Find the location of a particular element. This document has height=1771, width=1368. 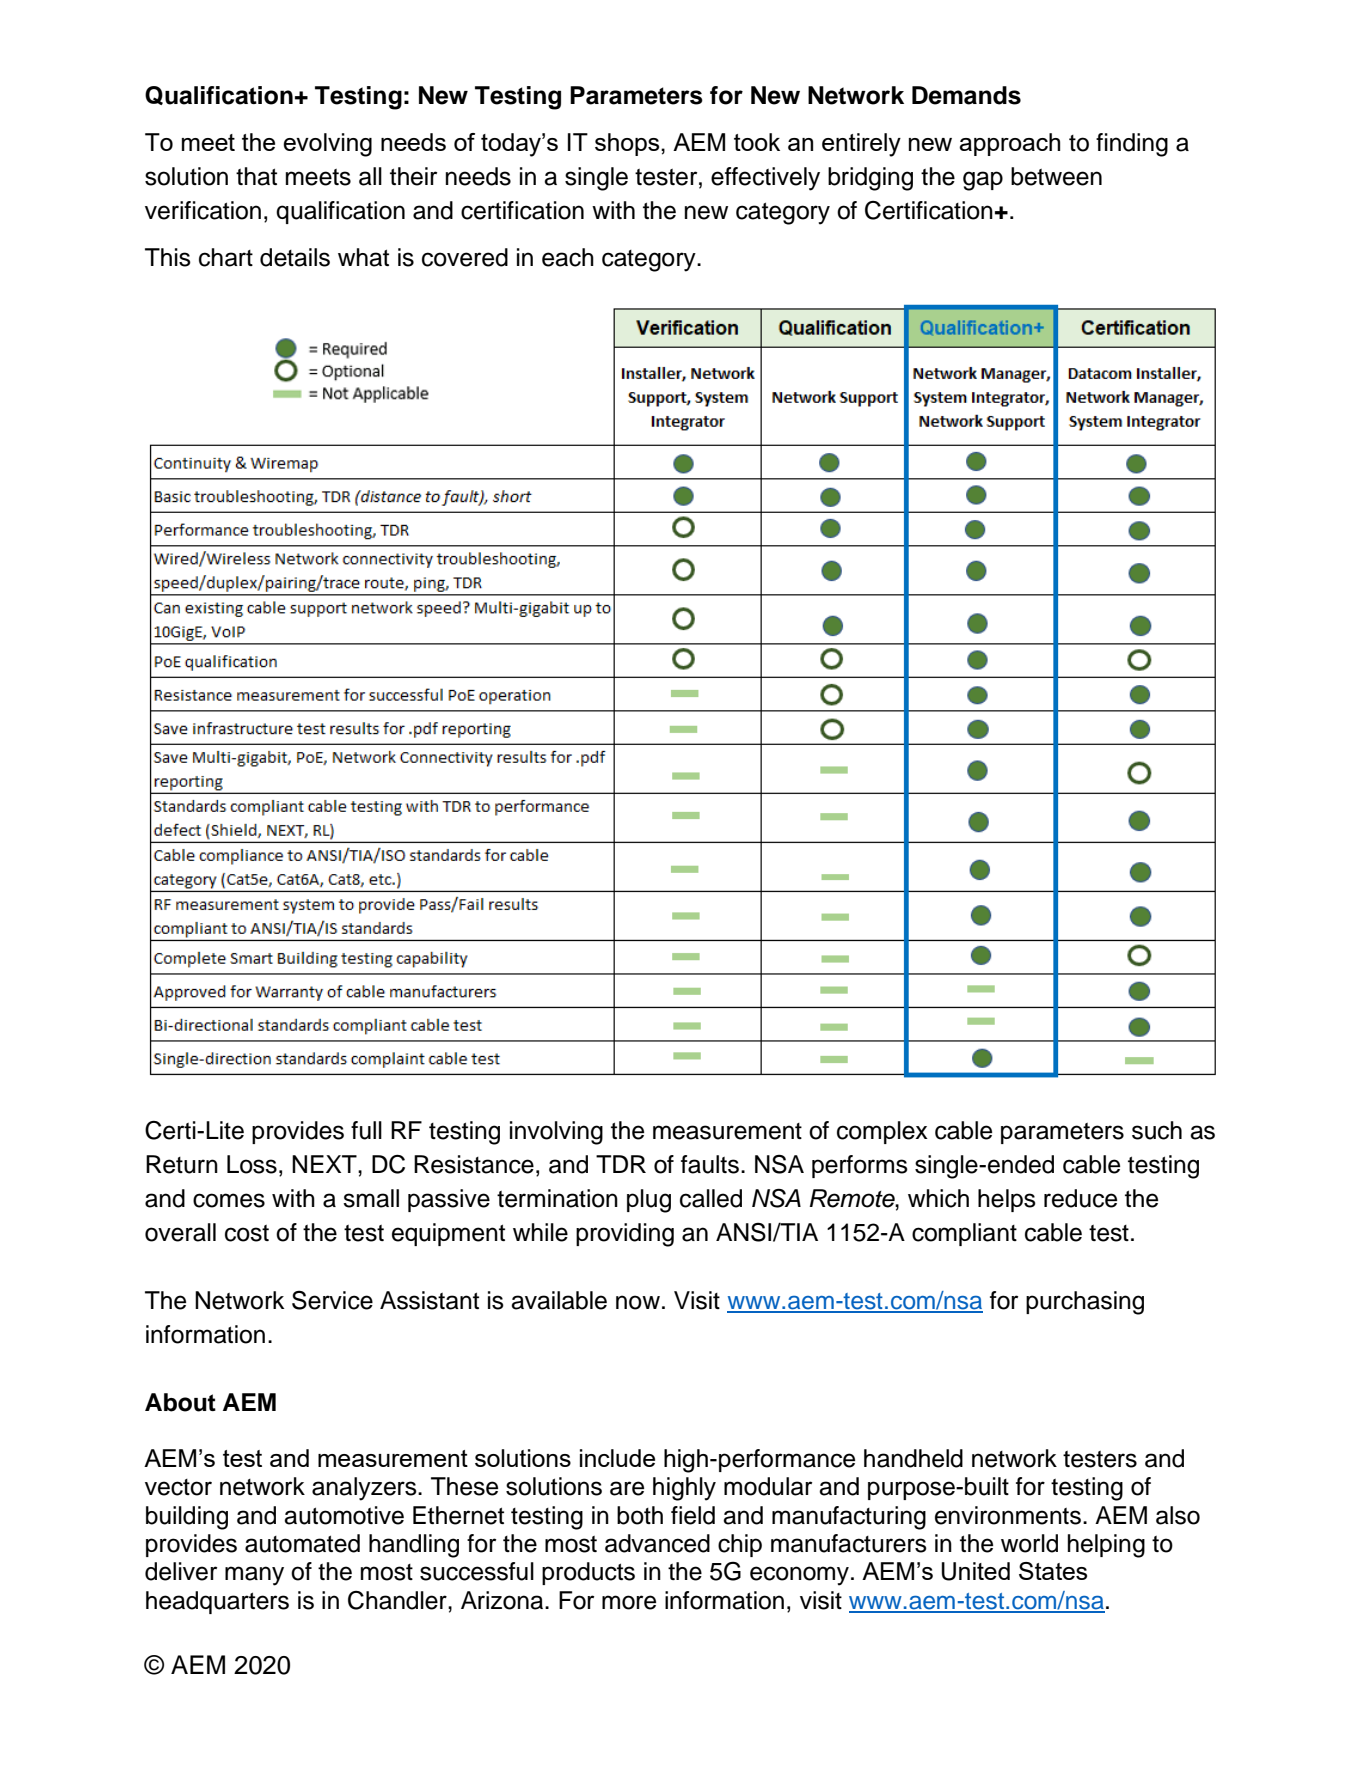

advanced is located at coordinates (657, 1543).
